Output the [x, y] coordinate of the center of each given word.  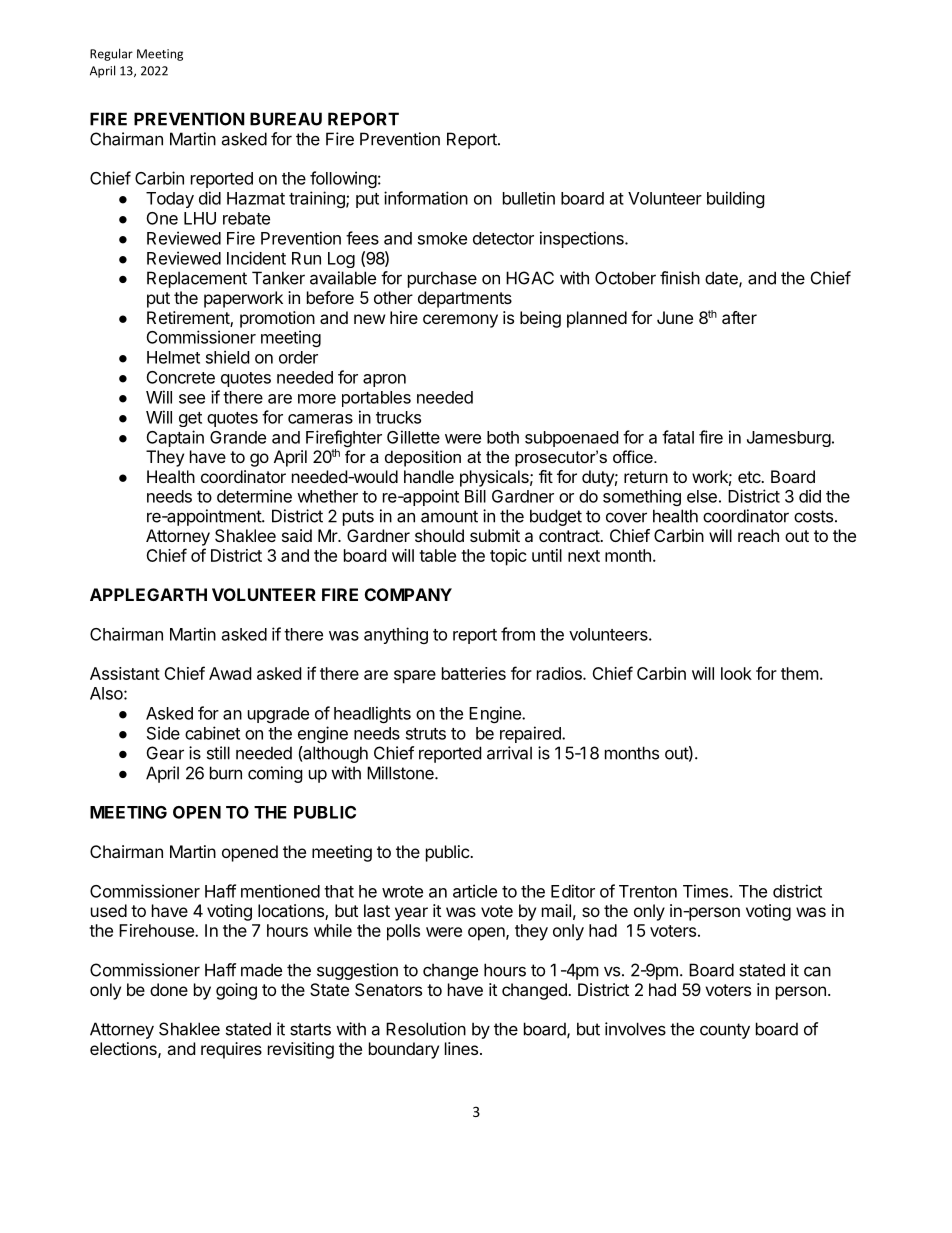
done [169, 989]
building [736, 199]
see [192, 399]
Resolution [426, 1029]
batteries [474, 673]
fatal [678, 437]
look [736, 673]
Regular [111, 54]
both [503, 437]
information [426, 198]
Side [163, 733]
